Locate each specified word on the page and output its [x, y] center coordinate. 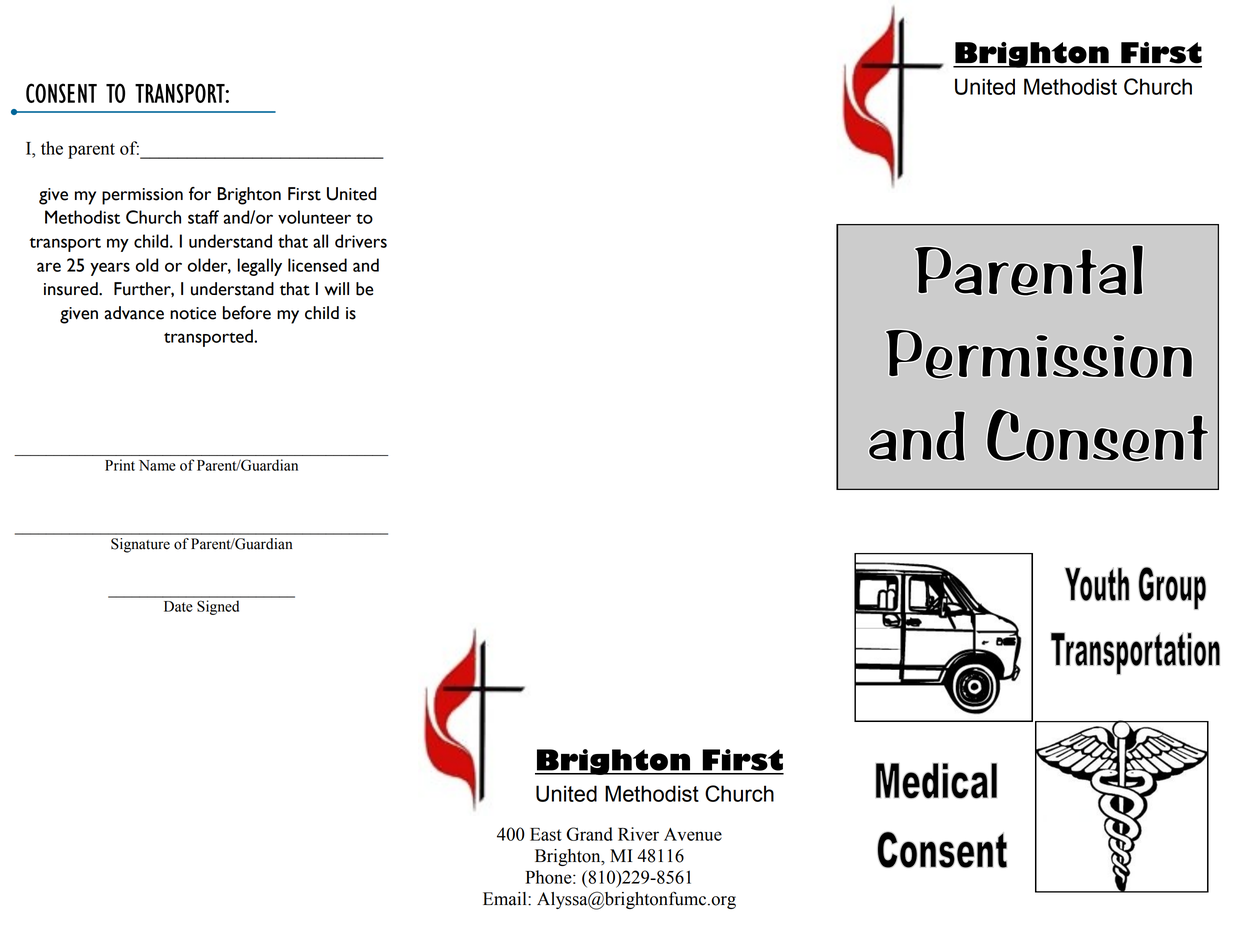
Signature [140, 545]
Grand [589, 834]
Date [178, 606]
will [336, 289]
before [247, 313]
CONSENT [61, 93]
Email [506, 899]
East [546, 834]
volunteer [314, 217]
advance [134, 313]
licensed [317, 265]
